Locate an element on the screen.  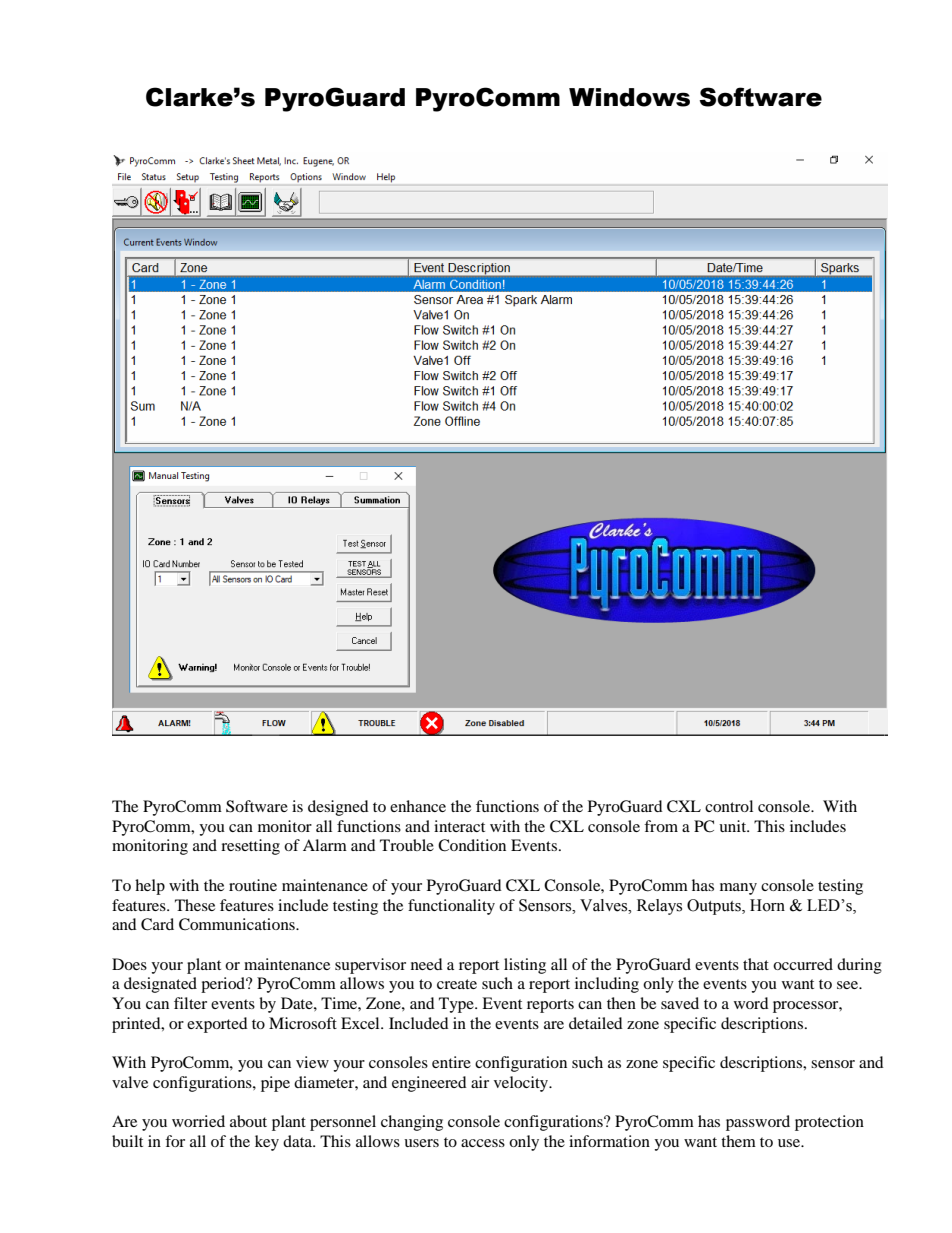
air is located at coordinates (480, 1082).
